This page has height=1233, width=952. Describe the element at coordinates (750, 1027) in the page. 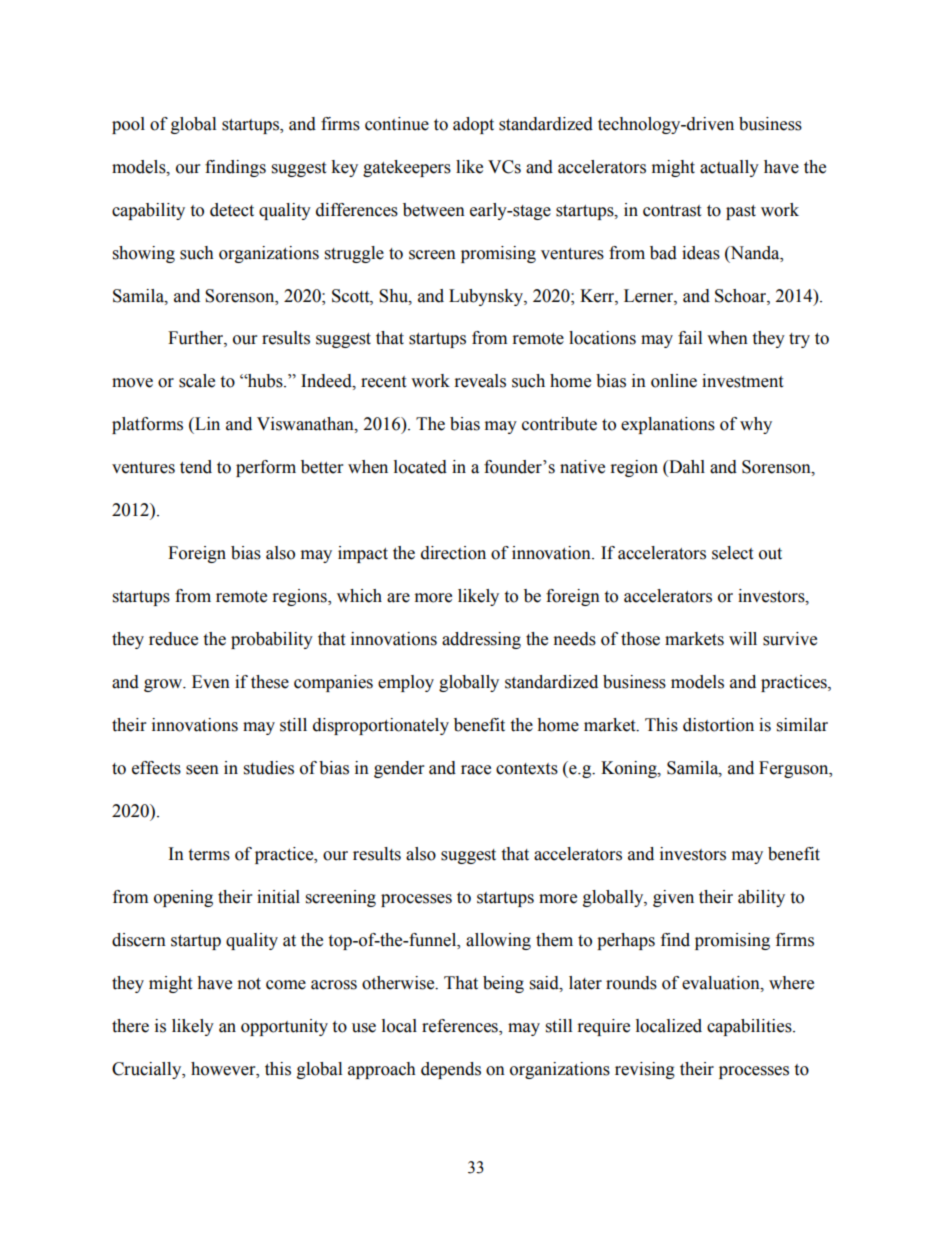

I see `capabilities` at that location.
